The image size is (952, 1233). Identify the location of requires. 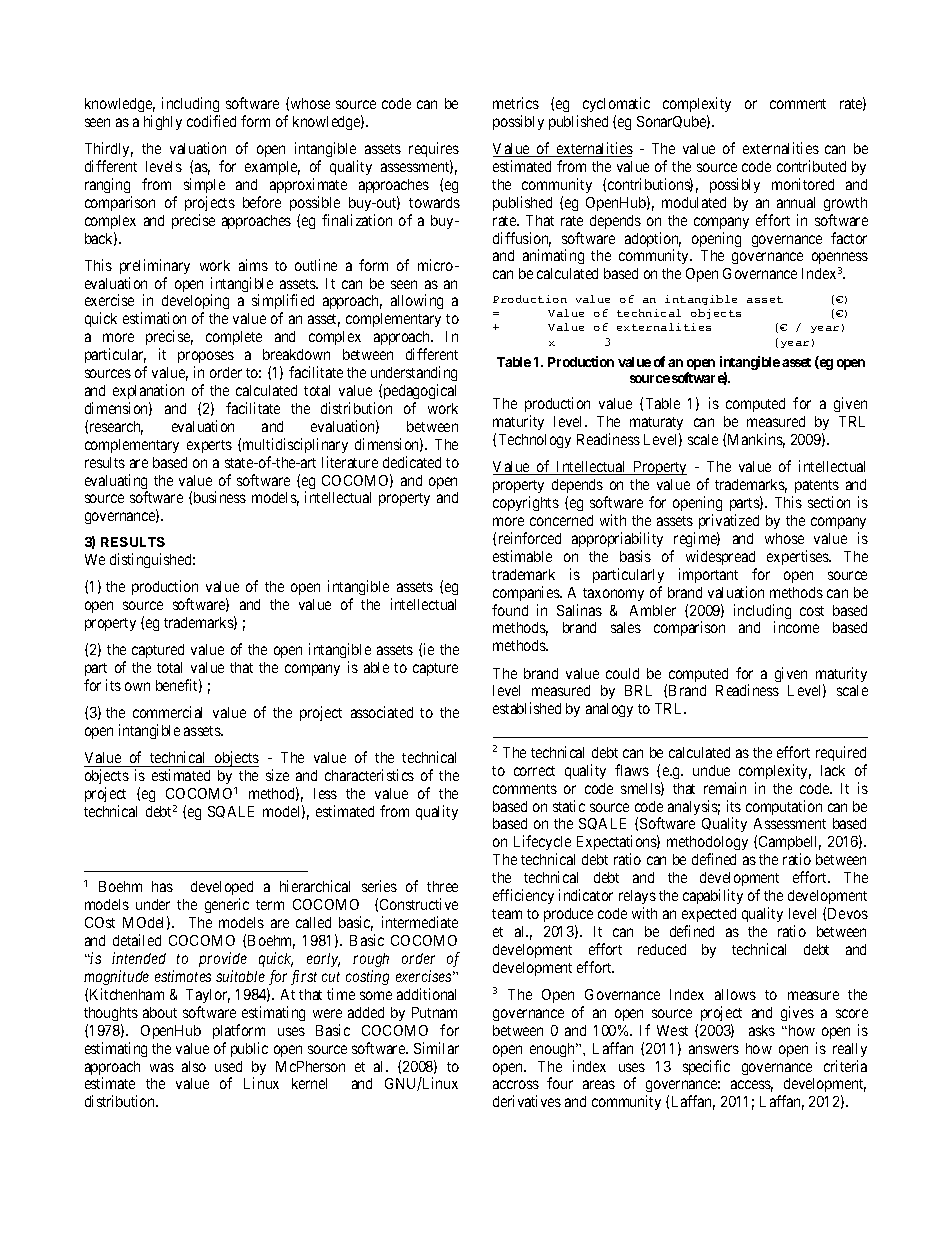
(434, 149).
